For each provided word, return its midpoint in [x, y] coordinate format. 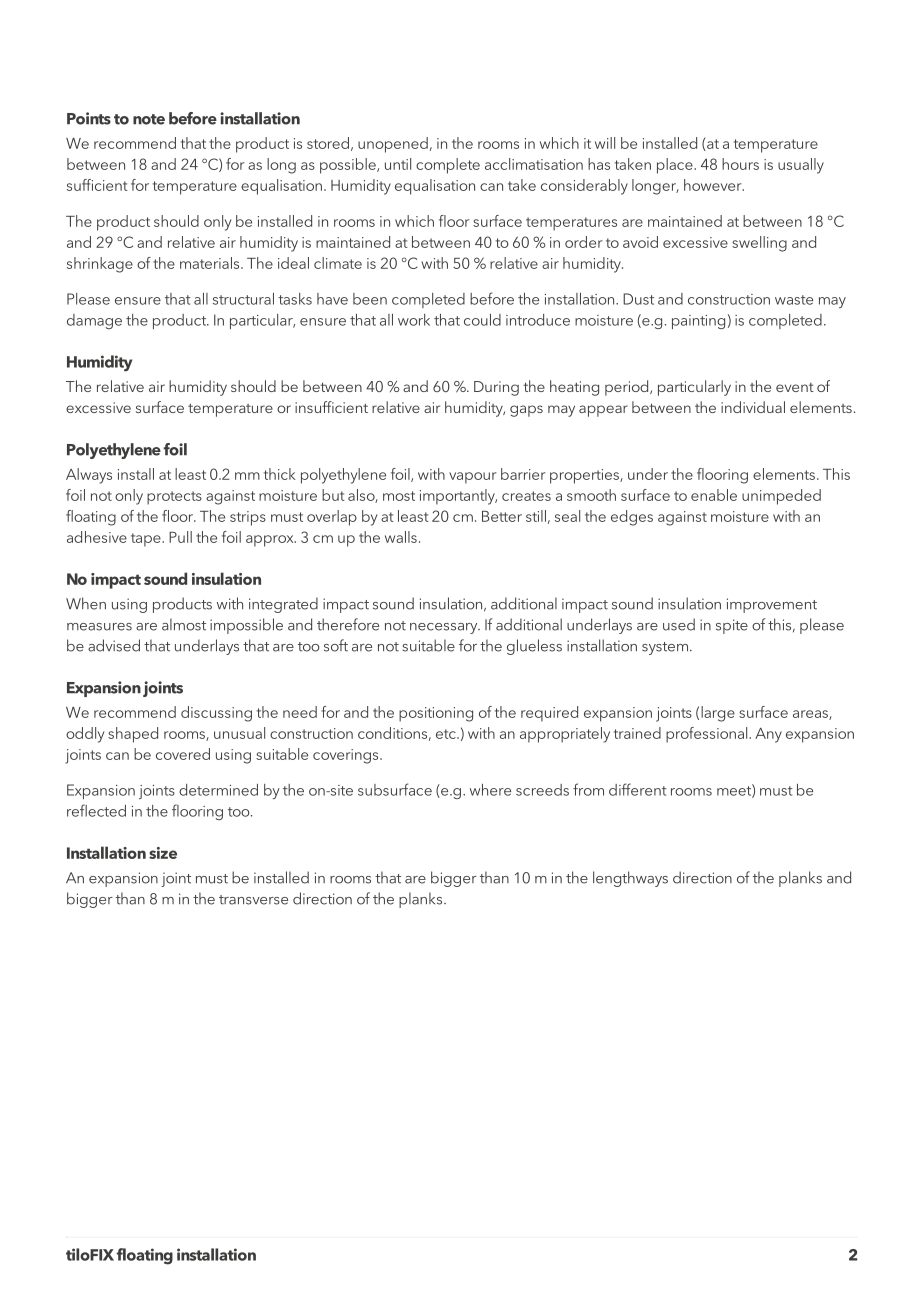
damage [94, 321]
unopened [393, 145]
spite [732, 626]
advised [114, 645]
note [149, 119]
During [496, 388]
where [490, 790]
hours [740, 164]
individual [753, 407]
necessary [445, 628]
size [163, 853]
